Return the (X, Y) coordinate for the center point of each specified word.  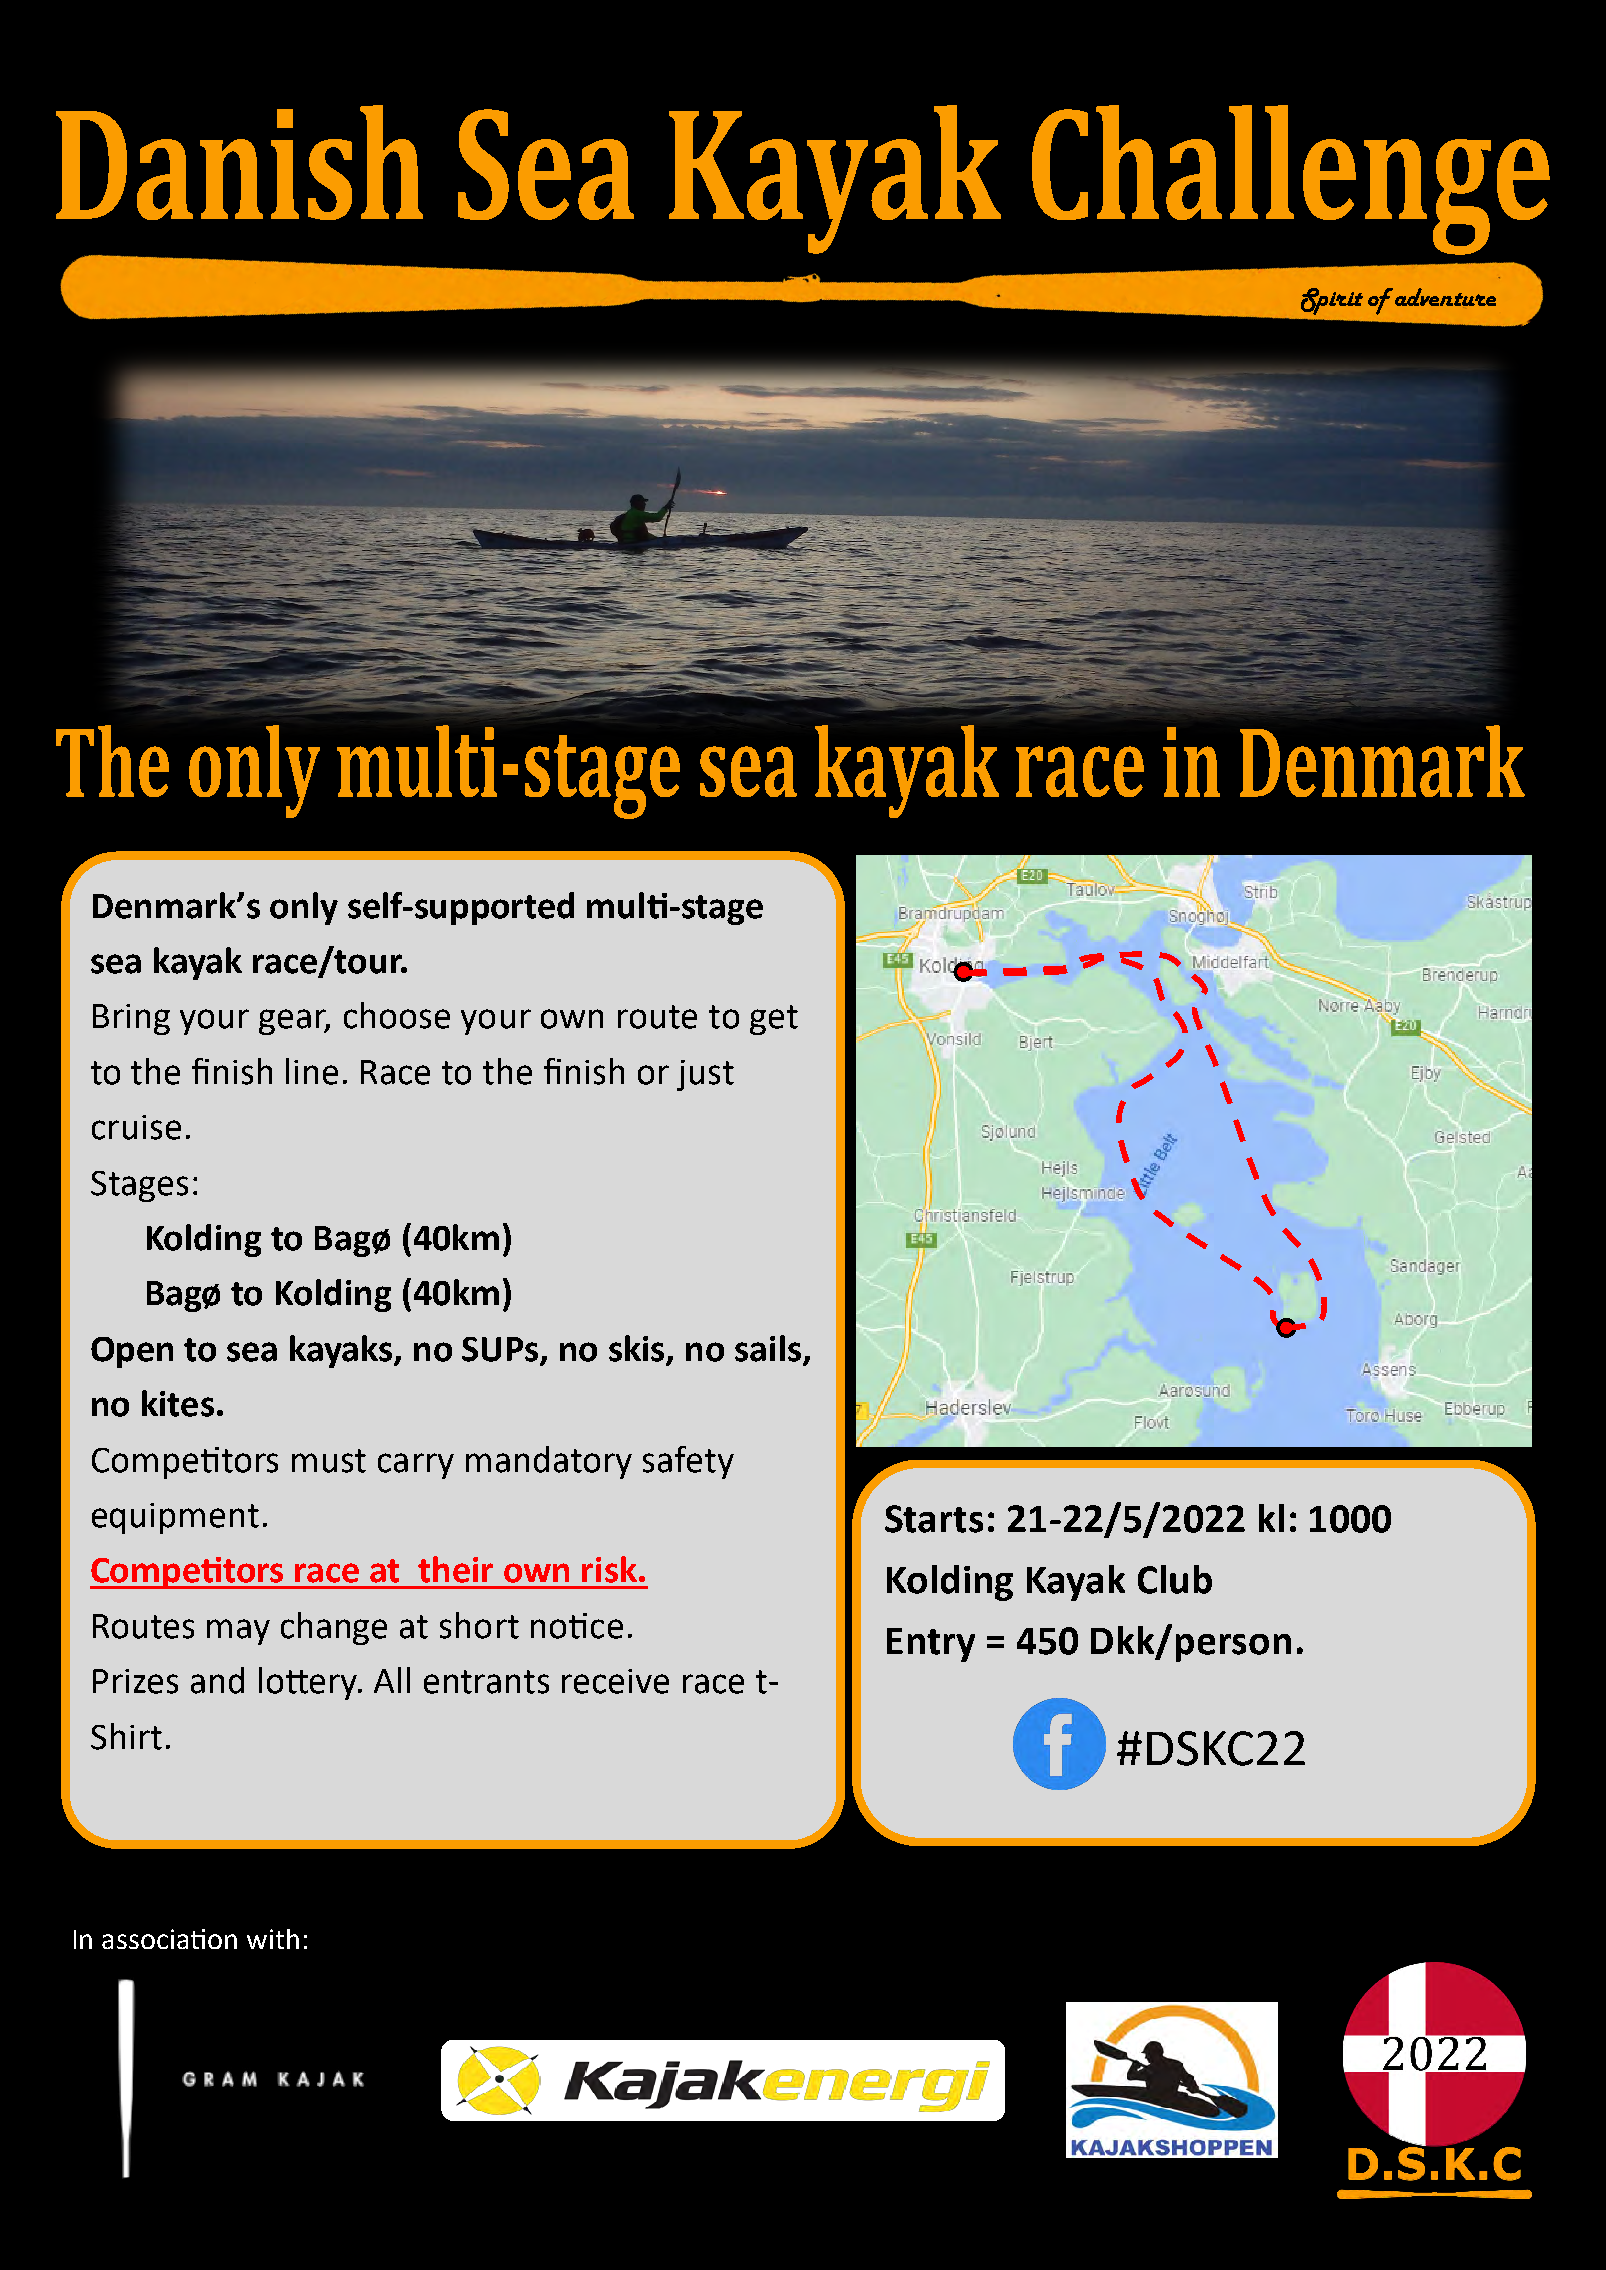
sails (769, 1349)
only (304, 908)
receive (615, 1681)
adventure (1445, 297)
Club (1175, 1579)
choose (397, 1015)
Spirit (1332, 301)
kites (178, 1403)
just (705, 1075)
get (774, 1020)
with (273, 1939)
